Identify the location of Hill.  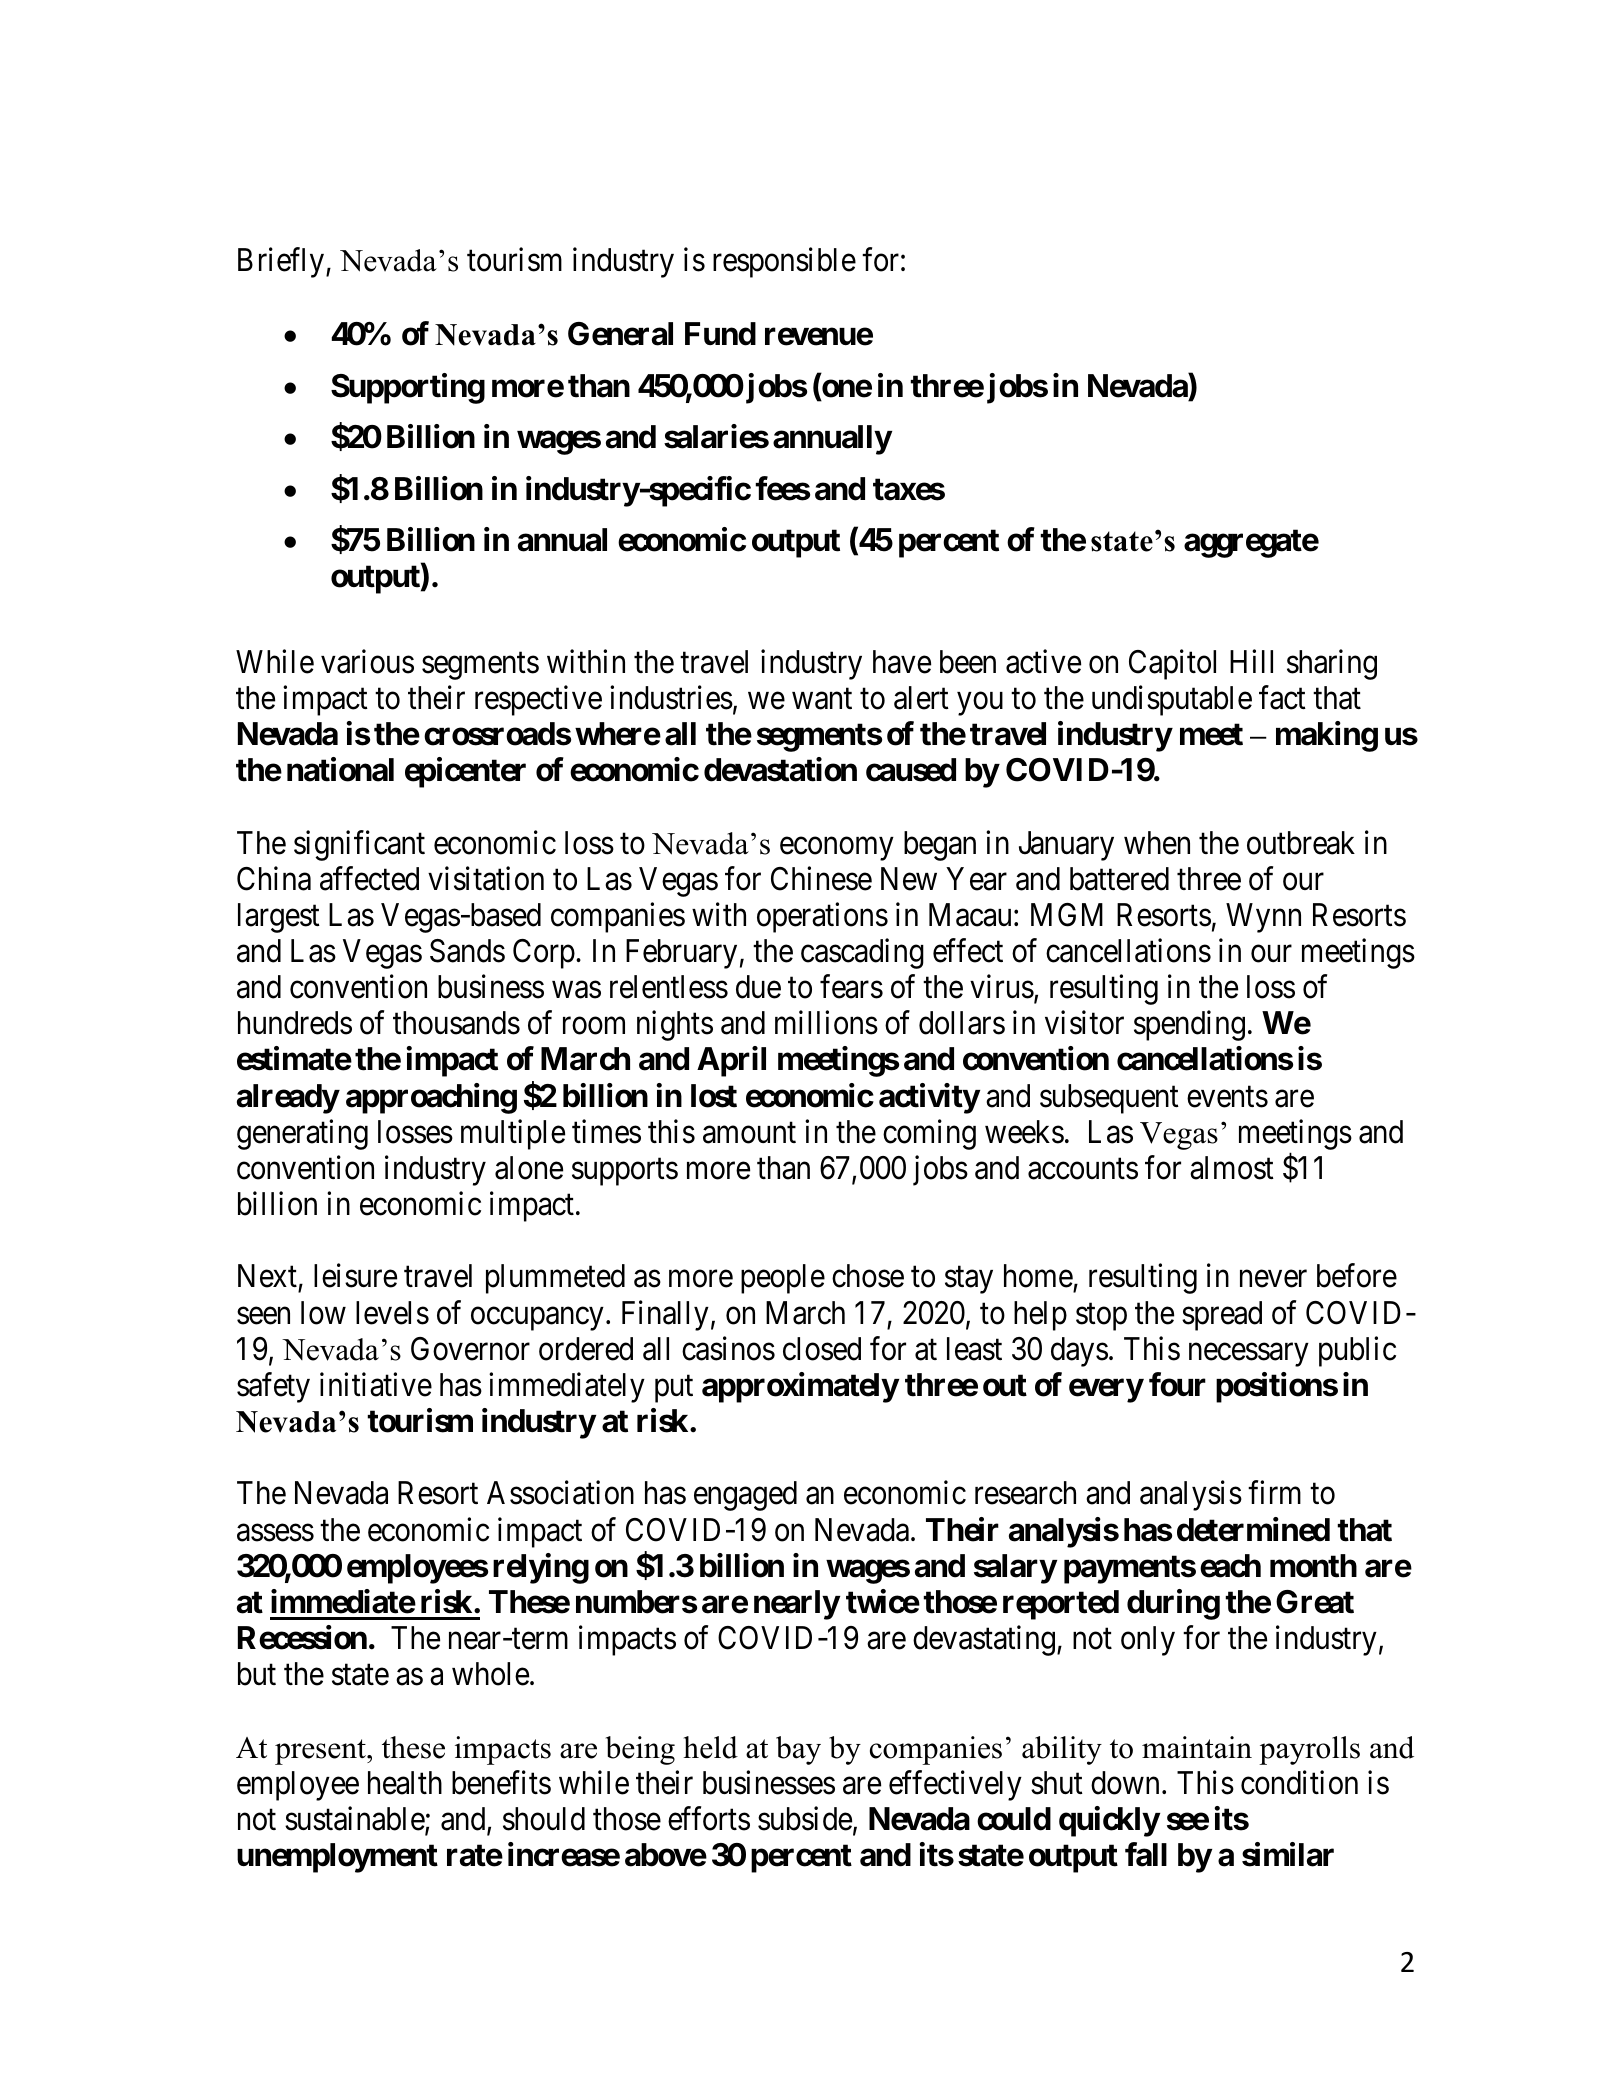
(1251, 661).
